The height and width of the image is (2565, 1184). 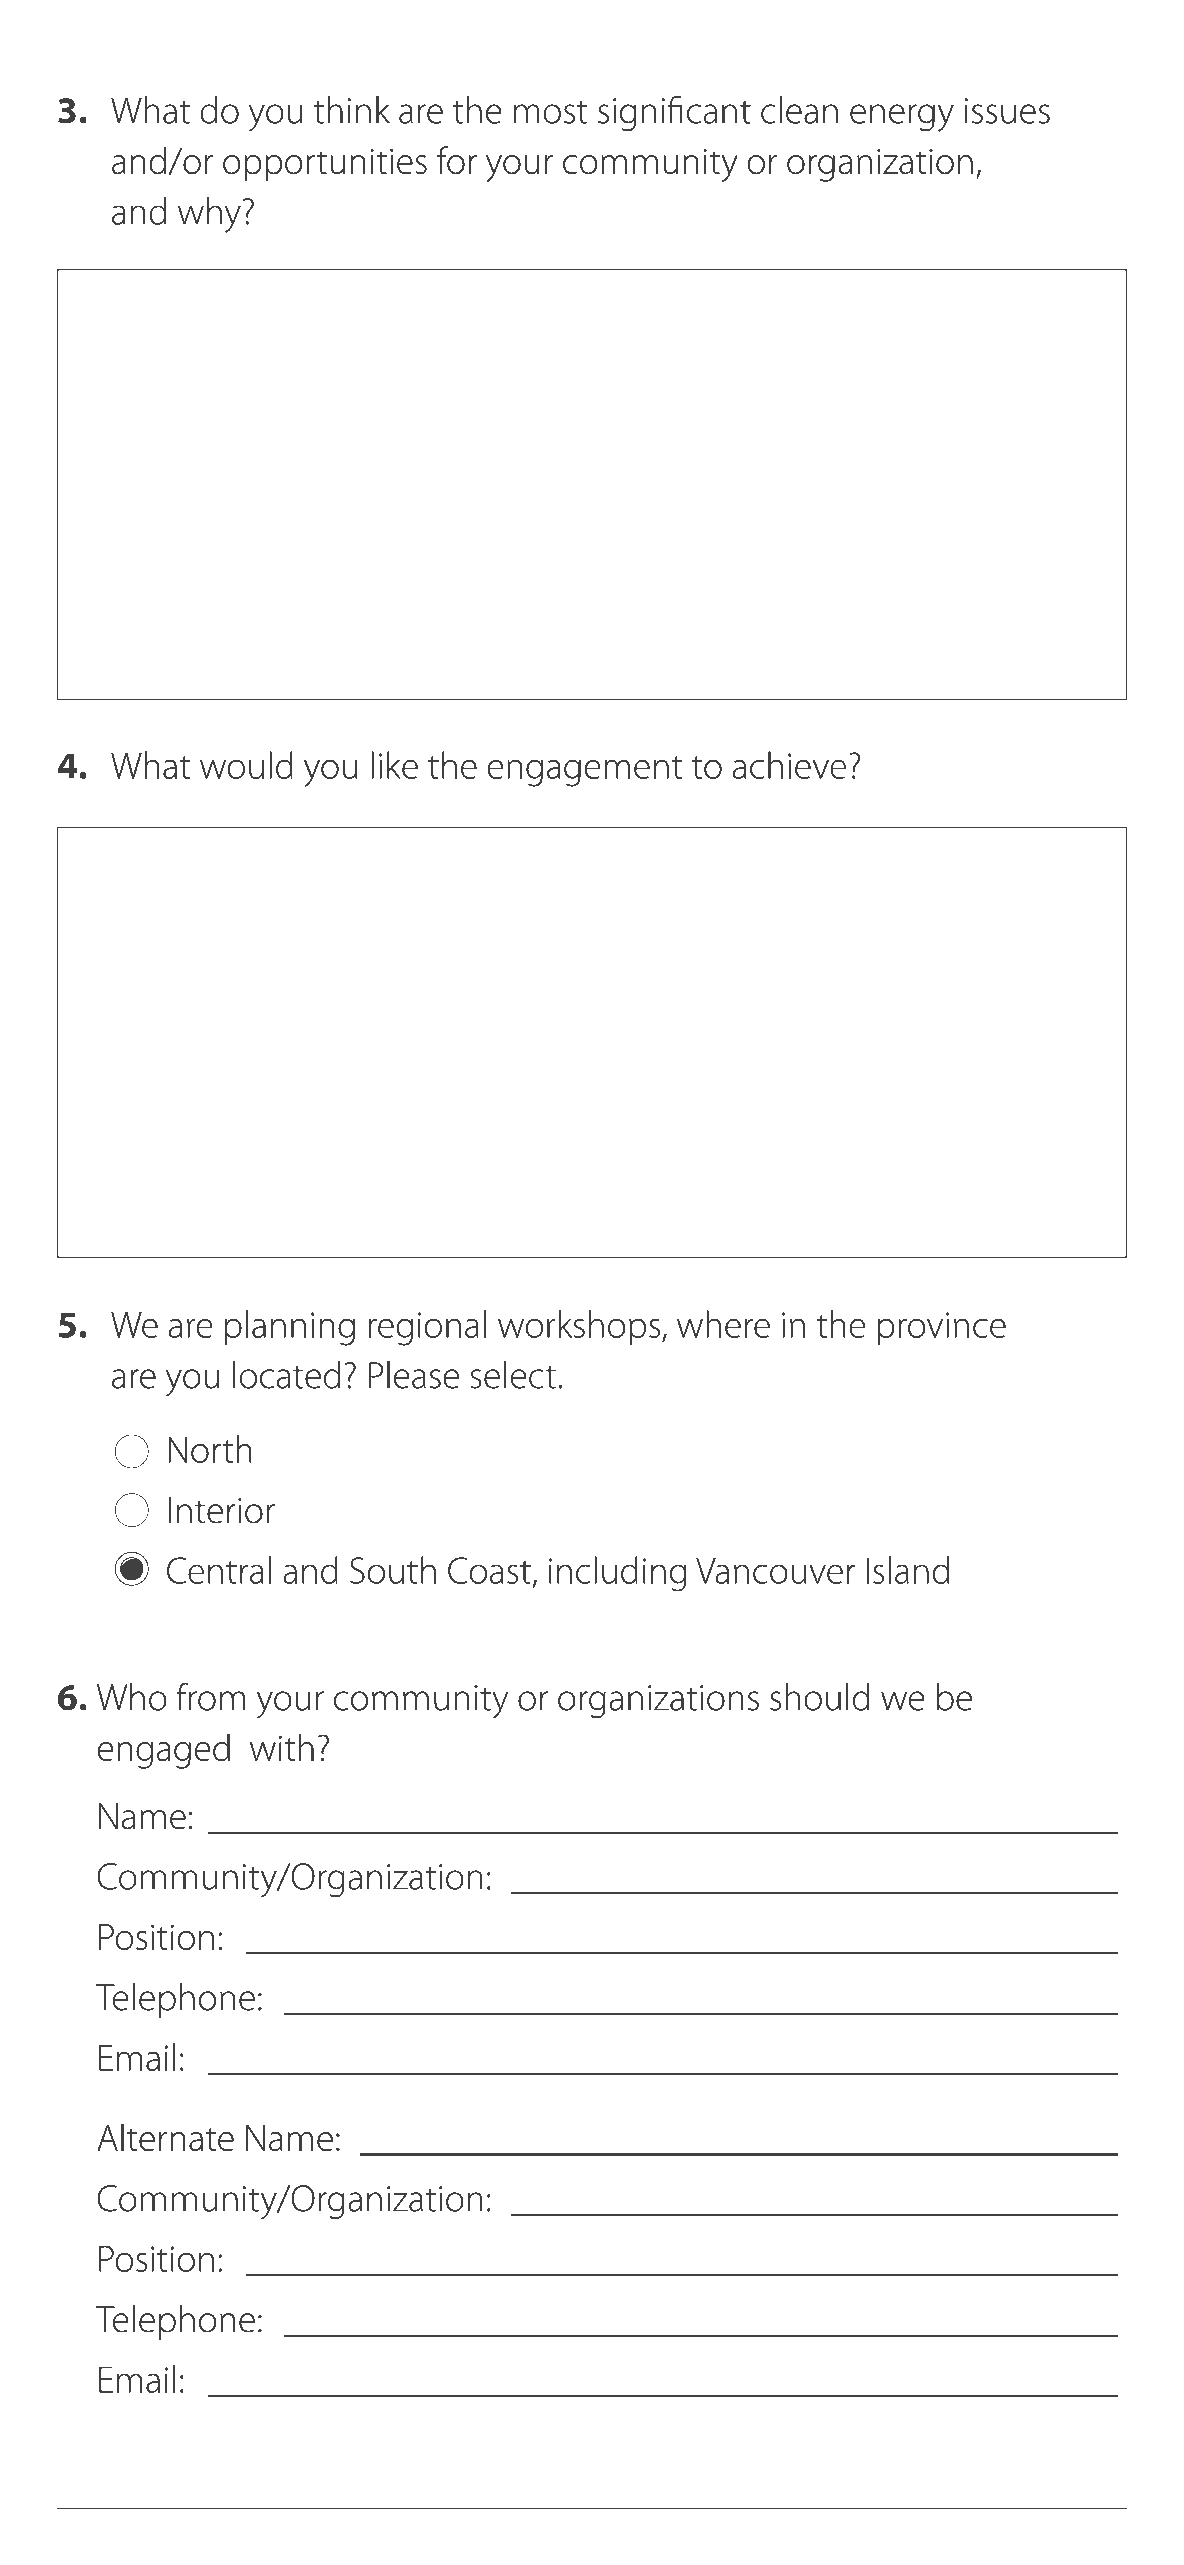 I want to click on Central, so click(x=219, y=1570).
